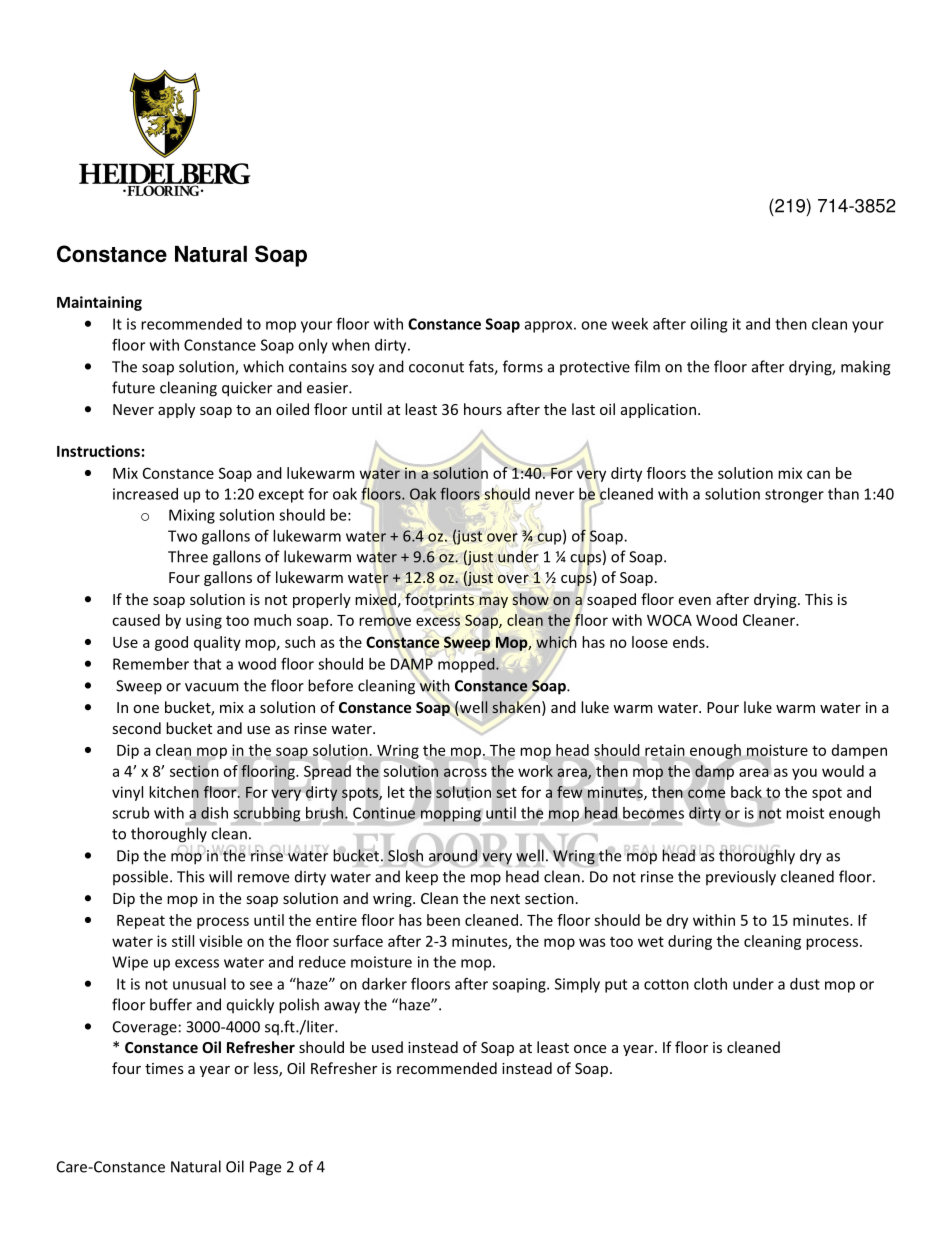  Describe the element at coordinates (590, 1049) in the page. I see `once` at that location.
